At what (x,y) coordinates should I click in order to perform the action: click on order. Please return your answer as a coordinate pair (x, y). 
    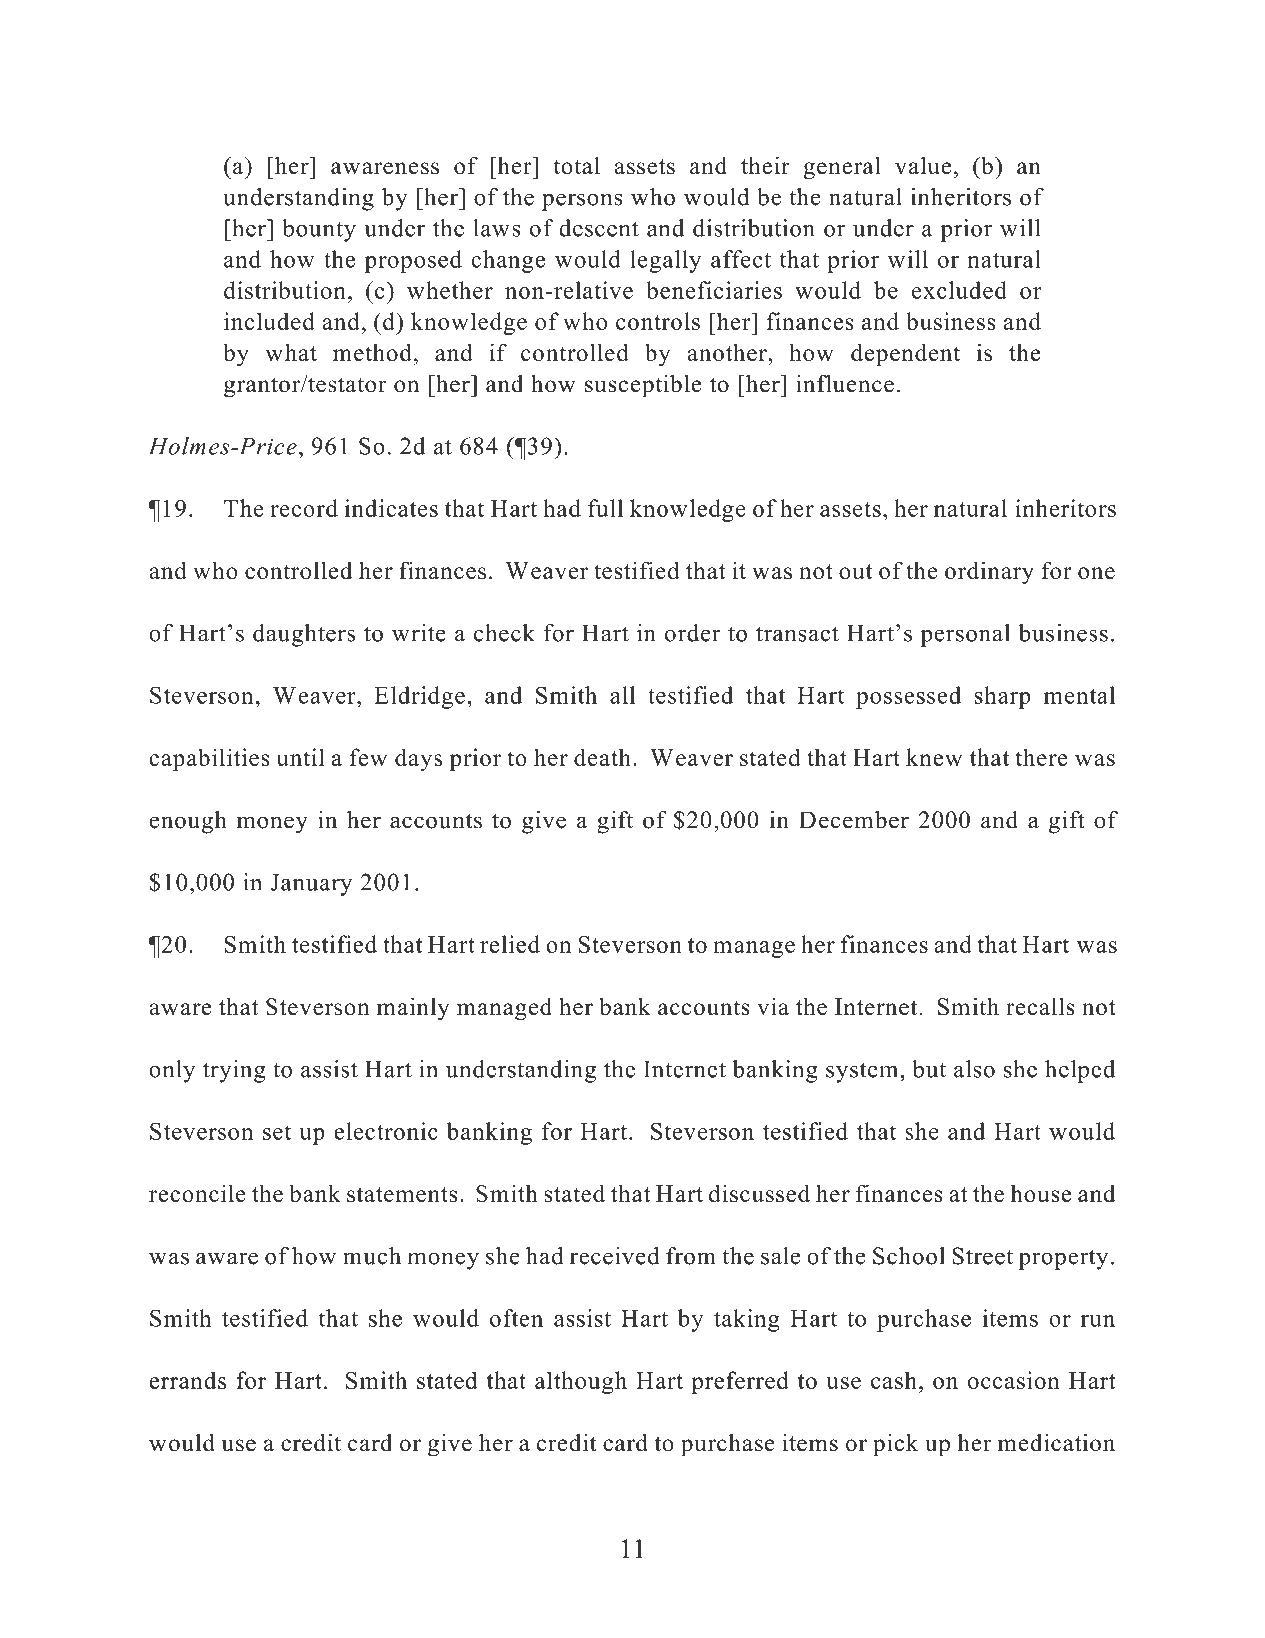
    Looking at the image, I should click on (693, 633).
